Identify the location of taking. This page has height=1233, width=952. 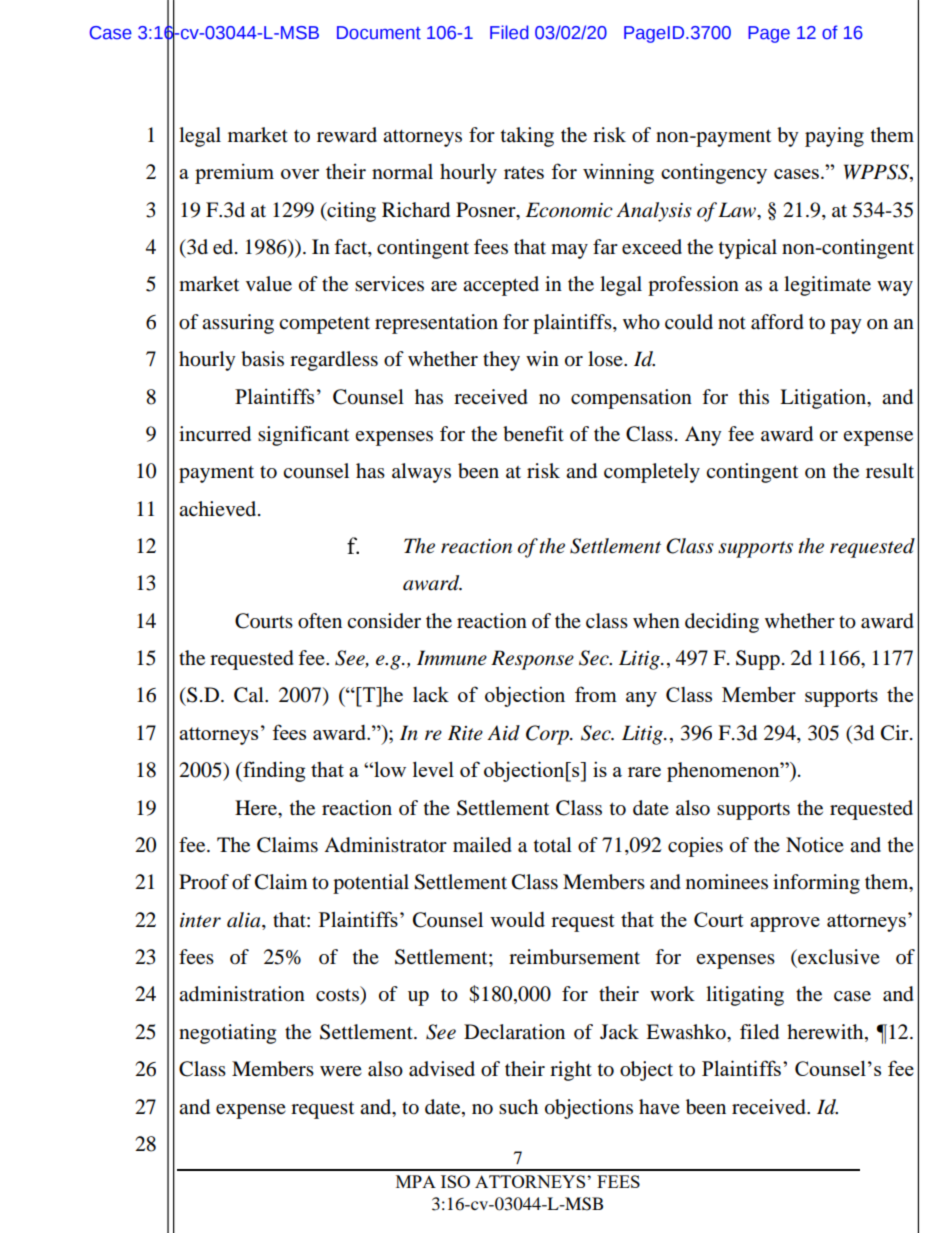
(527, 137).
